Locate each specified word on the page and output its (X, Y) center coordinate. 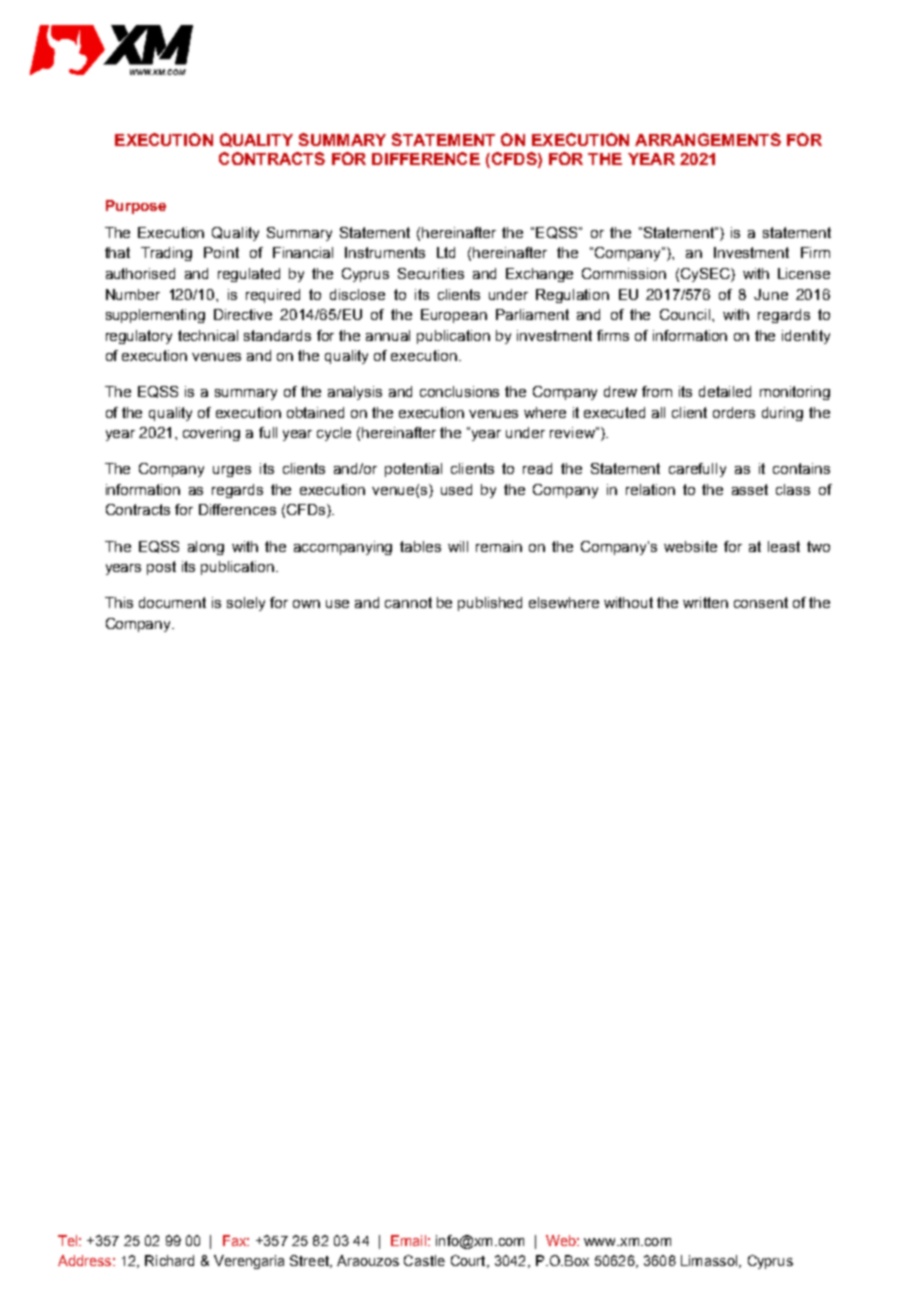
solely (246, 604)
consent (761, 602)
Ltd (446, 252)
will (458, 546)
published (490, 604)
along (206, 548)
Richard (169, 1260)
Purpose (136, 207)
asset (750, 489)
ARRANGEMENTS (708, 139)
